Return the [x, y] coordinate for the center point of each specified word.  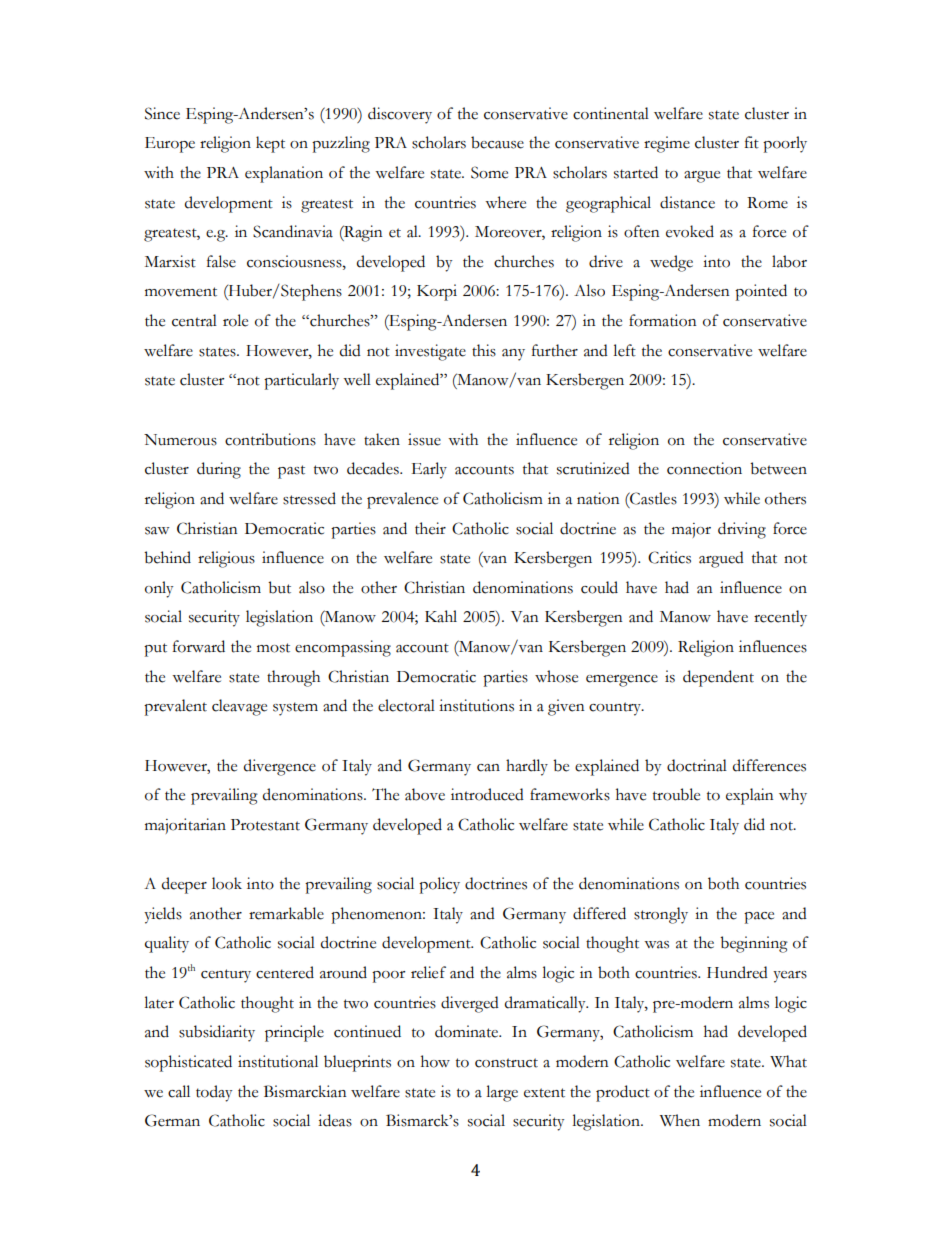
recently [780, 618]
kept [270, 144]
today [214, 1093]
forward [199, 646]
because [497, 142]
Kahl [441, 616]
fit [752, 142]
